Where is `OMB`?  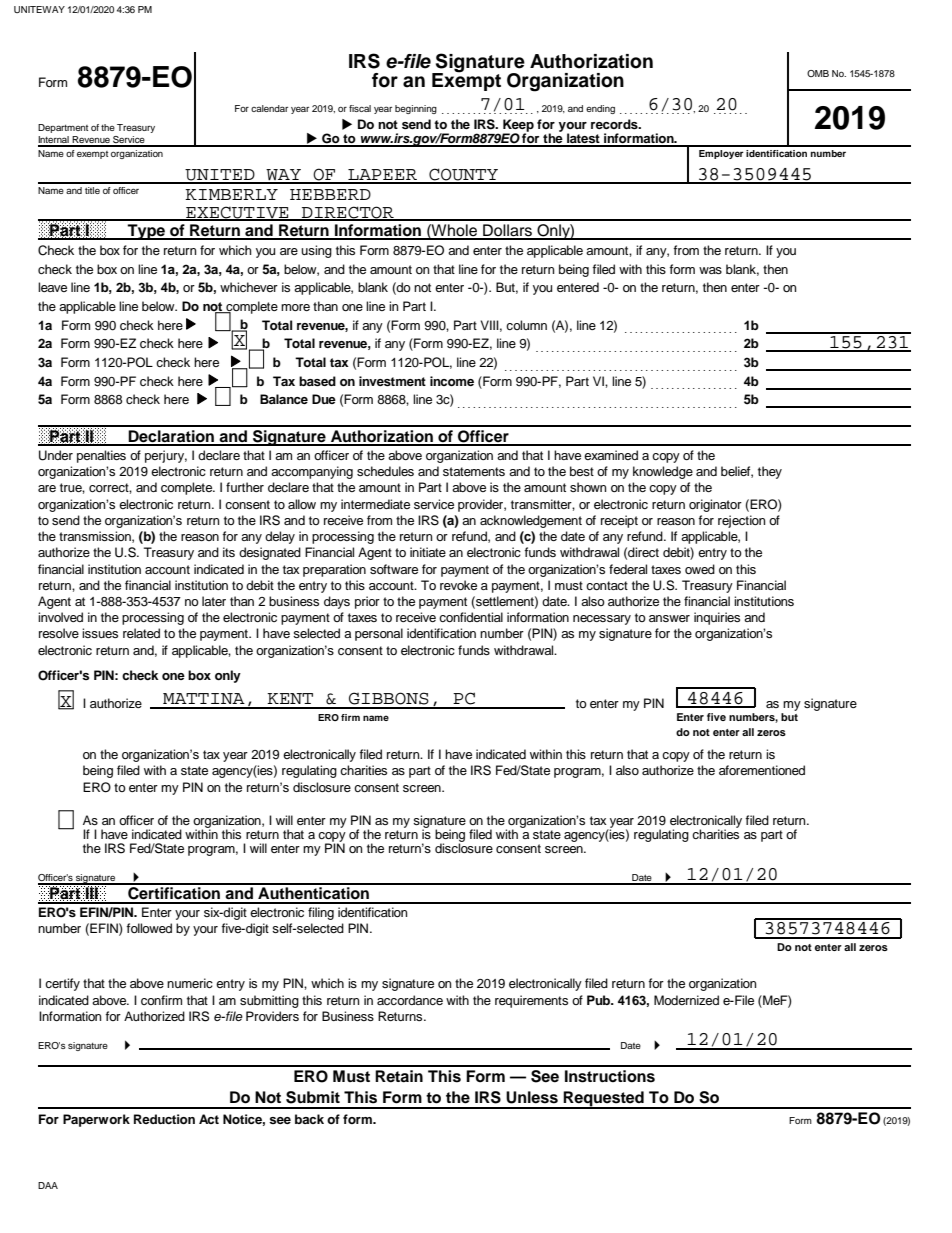
OMB is located at coordinates (818, 73).
